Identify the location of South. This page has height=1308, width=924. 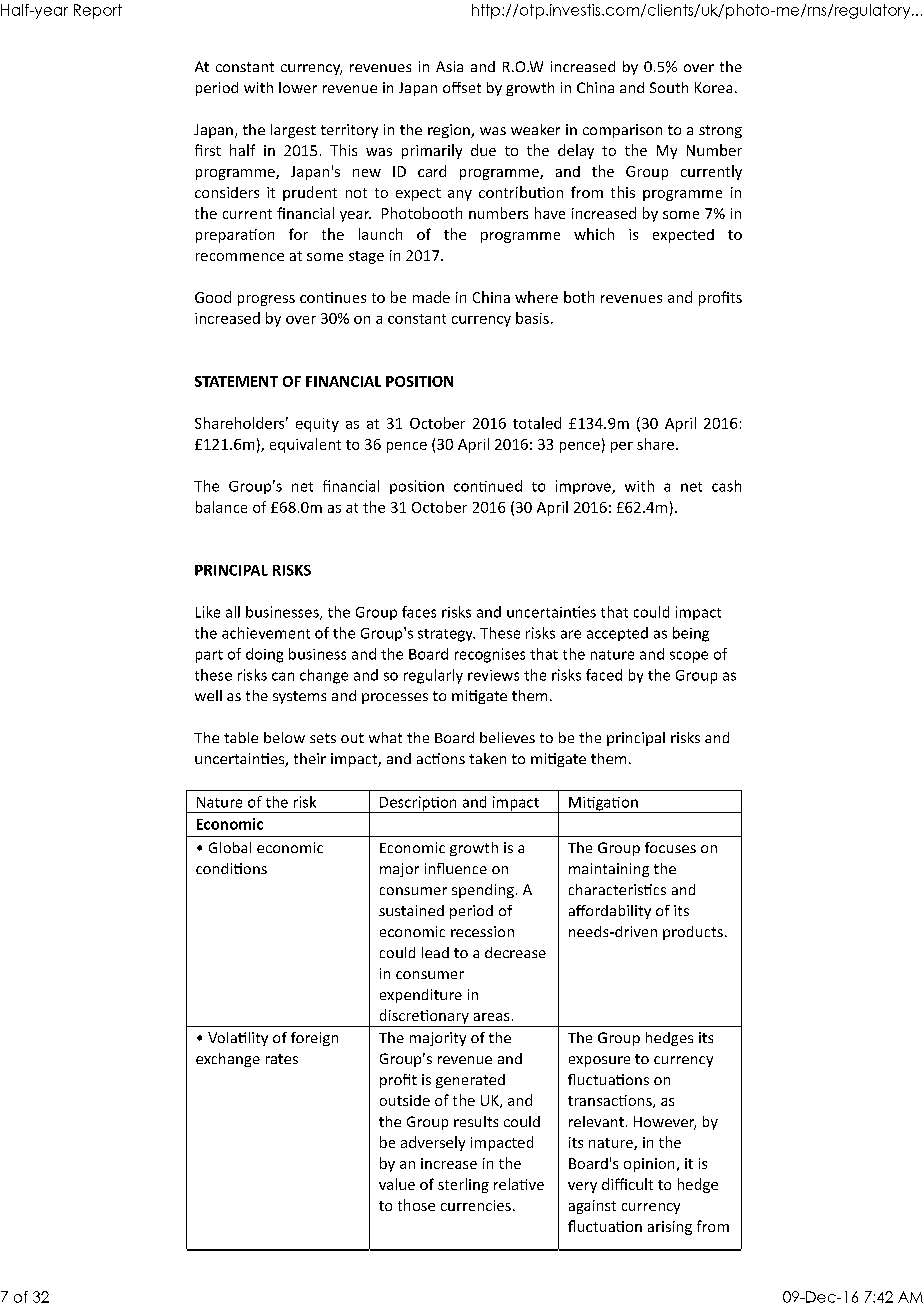
(669, 87).
